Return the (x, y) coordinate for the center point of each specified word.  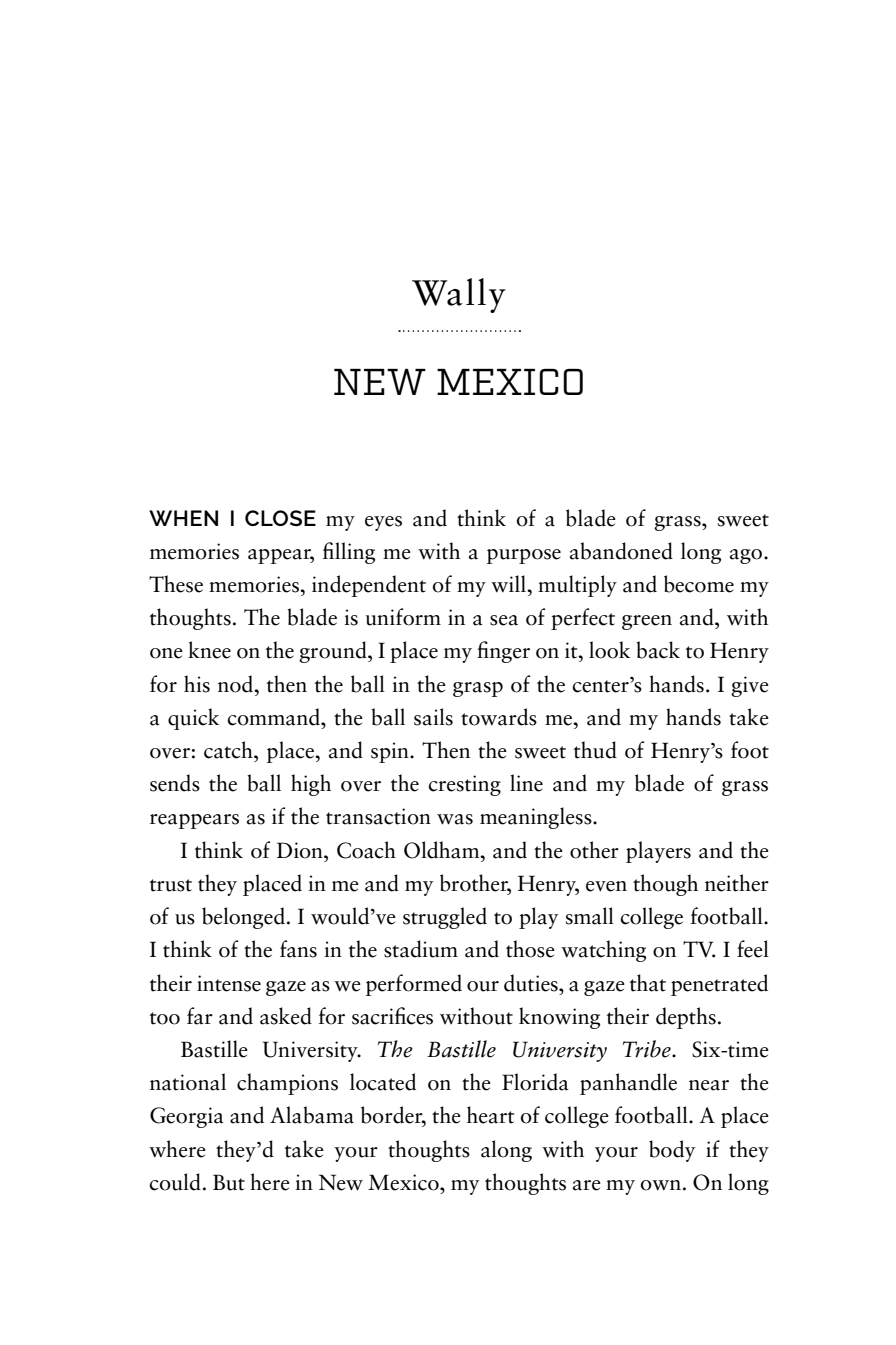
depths (686, 1018)
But (229, 1182)
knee (209, 650)
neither (737, 883)
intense (229, 983)
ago (747, 556)
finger (503, 652)
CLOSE (280, 518)
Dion (301, 850)
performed (414, 985)
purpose (524, 556)
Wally (459, 295)
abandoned (621, 551)
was (455, 819)
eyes (383, 523)
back (658, 650)
